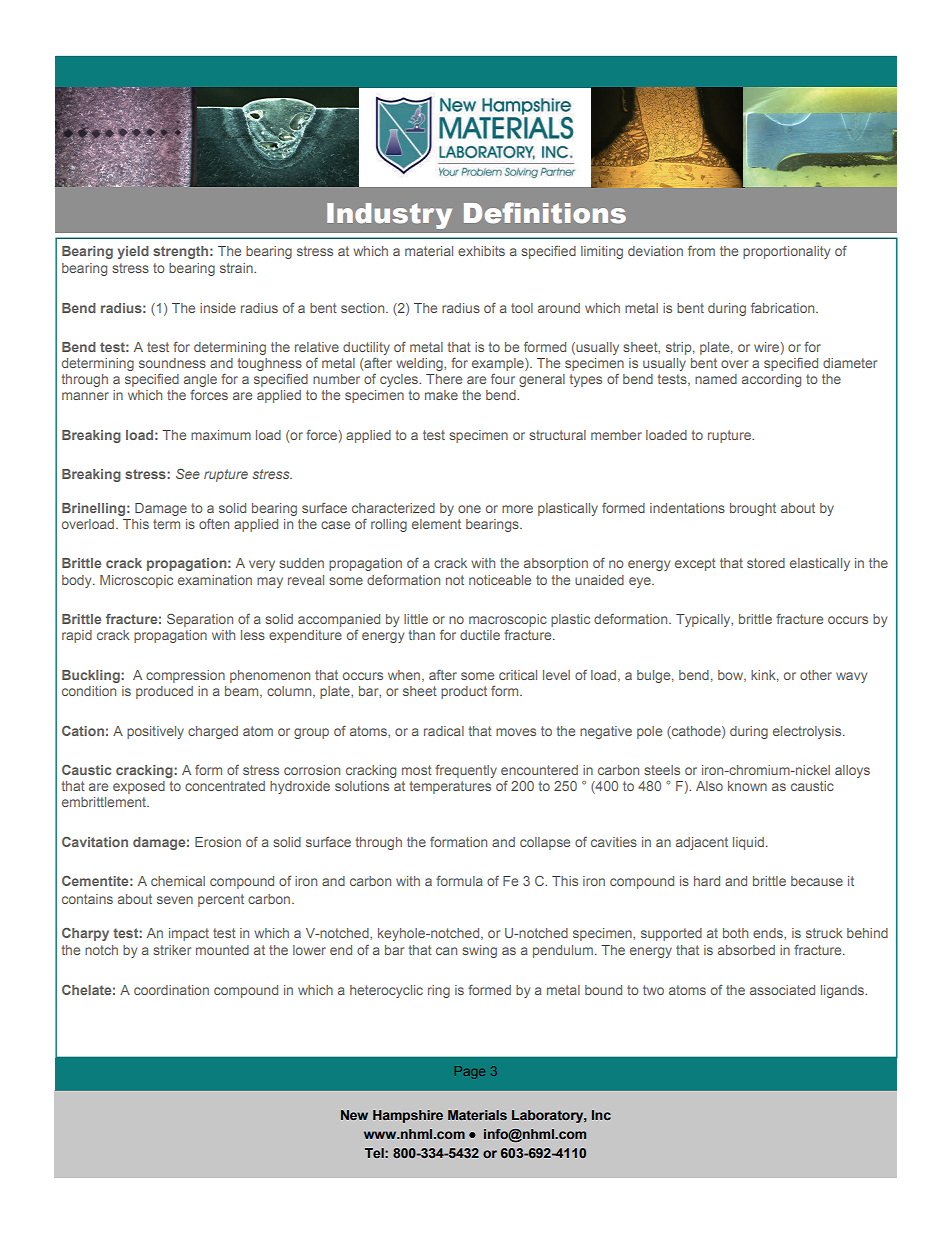 This page has width=952, height=1233. I want to click on brought, so click(753, 509).
